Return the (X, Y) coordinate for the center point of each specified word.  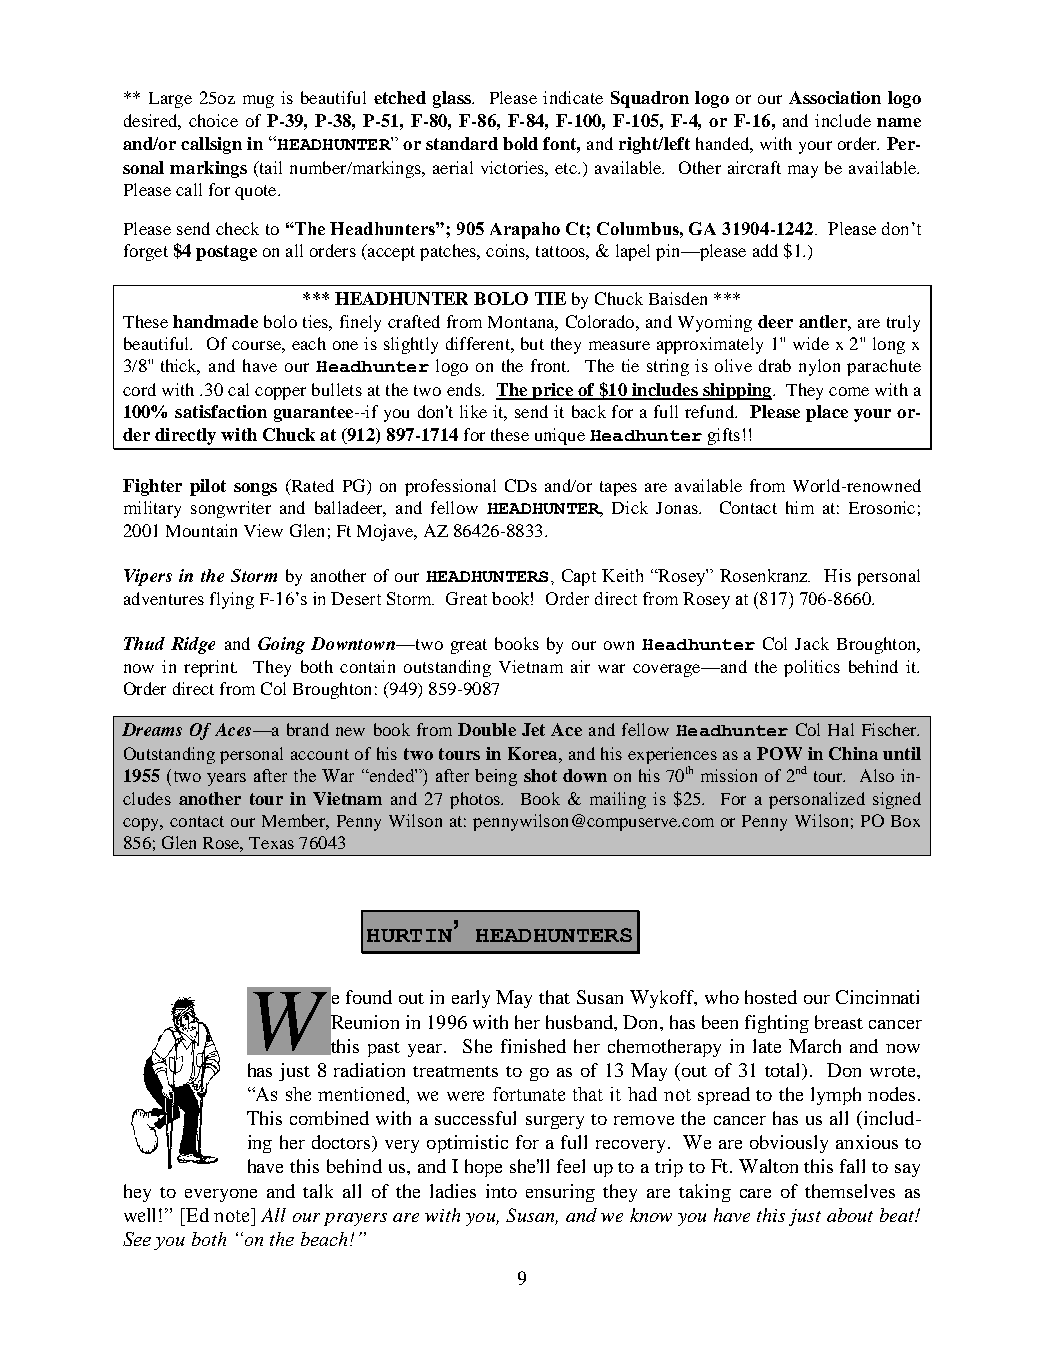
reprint (210, 668)
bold (520, 143)
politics (812, 668)
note (233, 1215)
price (552, 391)
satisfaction (221, 411)
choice (213, 120)
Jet (533, 729)
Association (835, 97)
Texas (271, 843)
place (827, 413)
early (471, 999)
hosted (771, 997)
